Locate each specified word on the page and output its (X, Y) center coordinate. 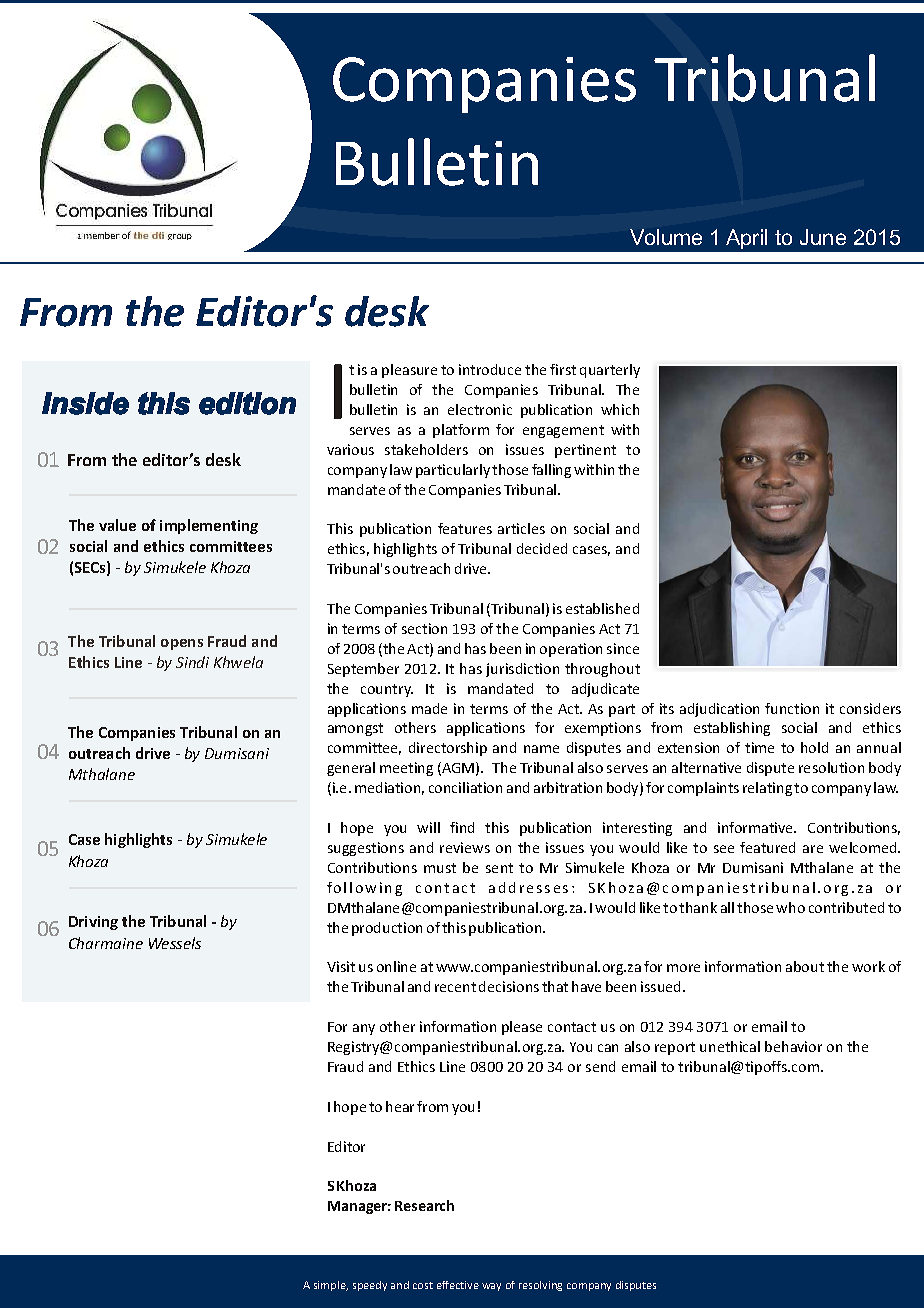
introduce (490, 369)
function (792, 708)
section (424, 628)
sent (499, 868)
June (823, 237)
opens (182, 644)
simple (331, 1286)
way (491, 1287)
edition (247, 403)
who (790, 907)
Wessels (175, 943)
